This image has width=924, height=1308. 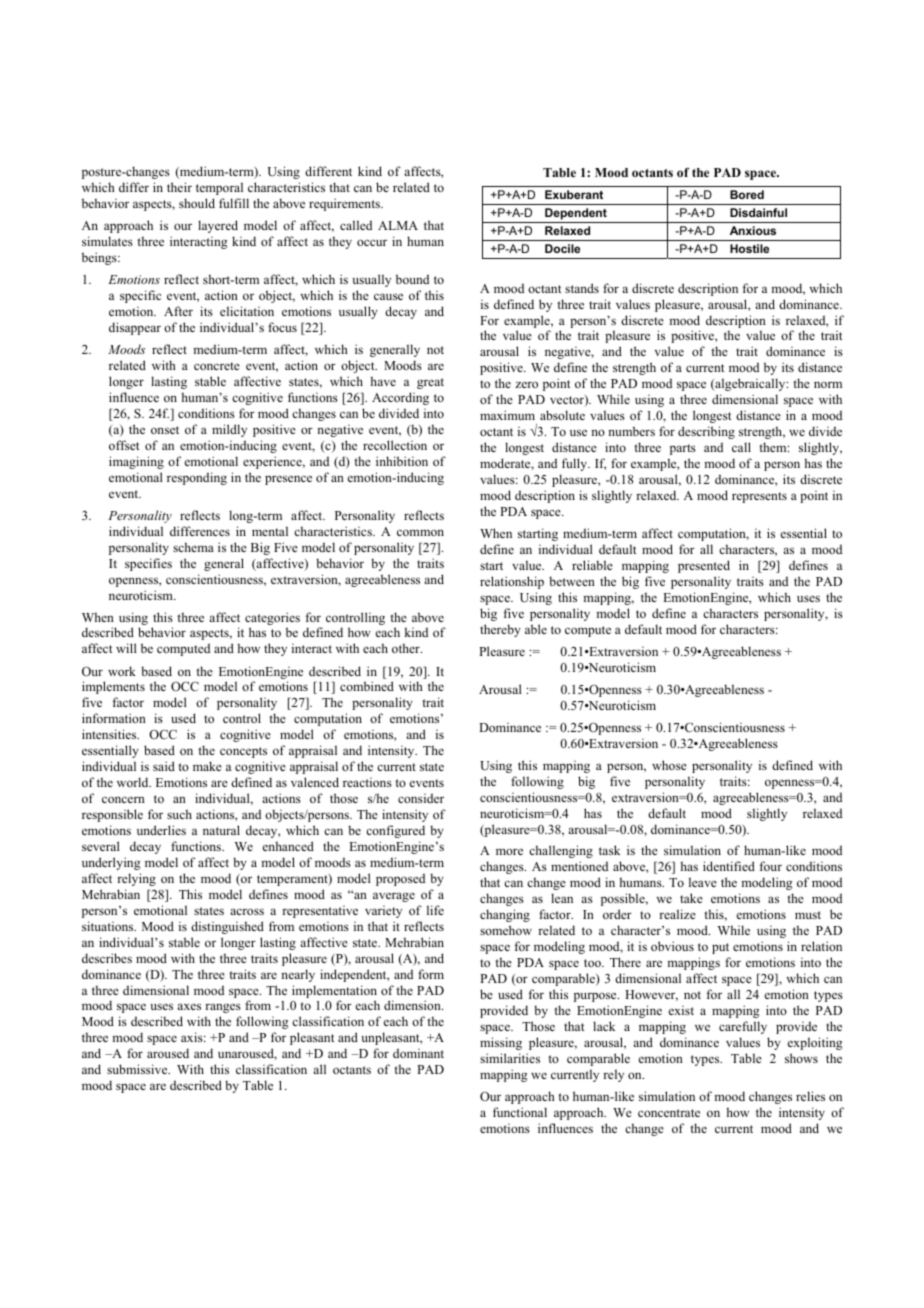 I want to click on responding, so click(x=197, y=478).
